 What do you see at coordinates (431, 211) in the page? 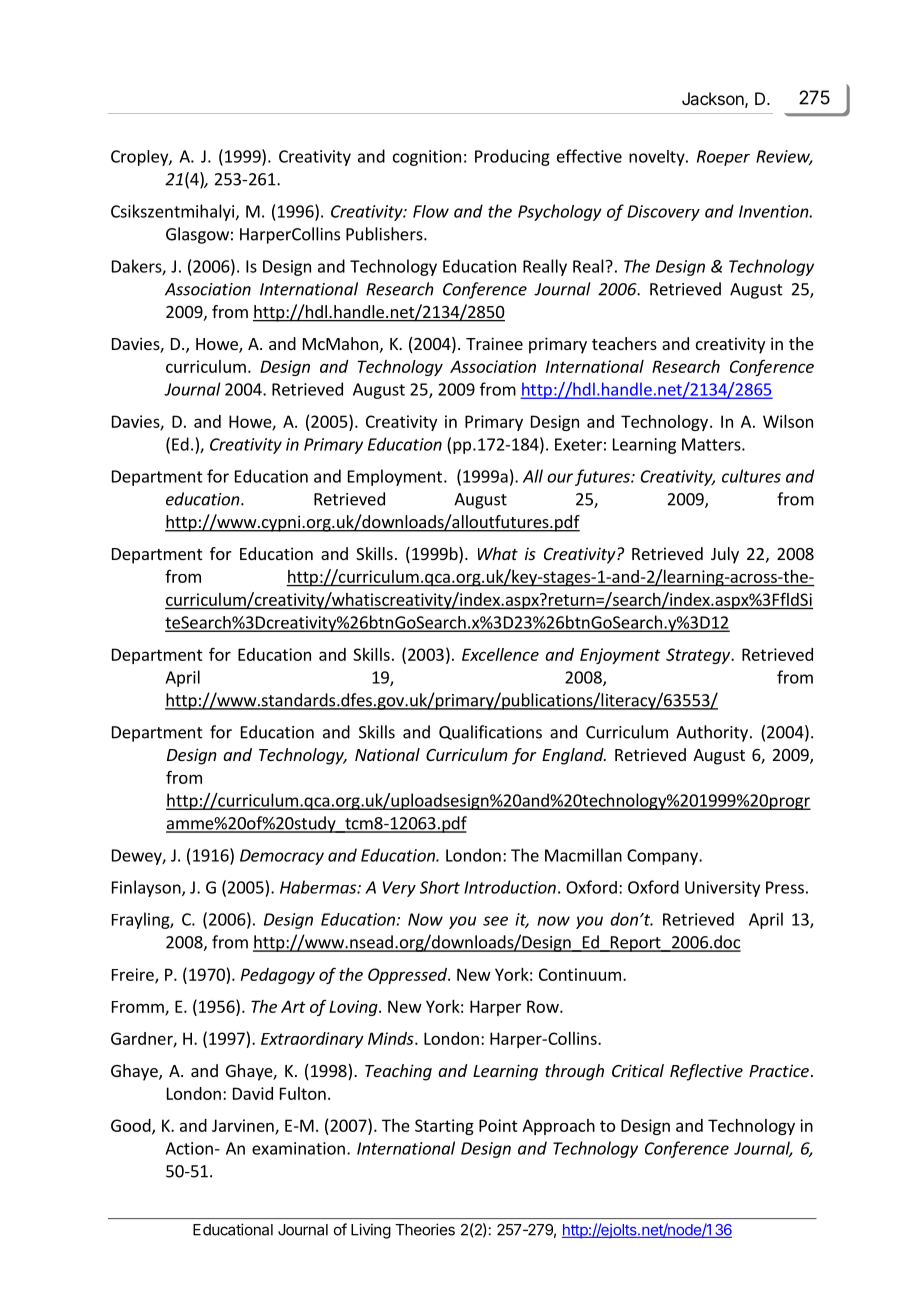
I see `Flow` at bounding box center [431, 211].
